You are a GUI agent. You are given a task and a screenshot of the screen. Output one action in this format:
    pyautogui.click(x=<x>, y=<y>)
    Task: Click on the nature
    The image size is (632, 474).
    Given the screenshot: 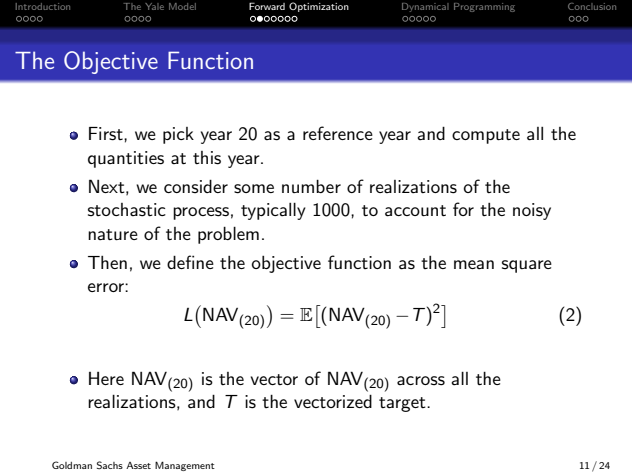 What is the action you would take?
    pyautogui.click(x=113, y=234)
